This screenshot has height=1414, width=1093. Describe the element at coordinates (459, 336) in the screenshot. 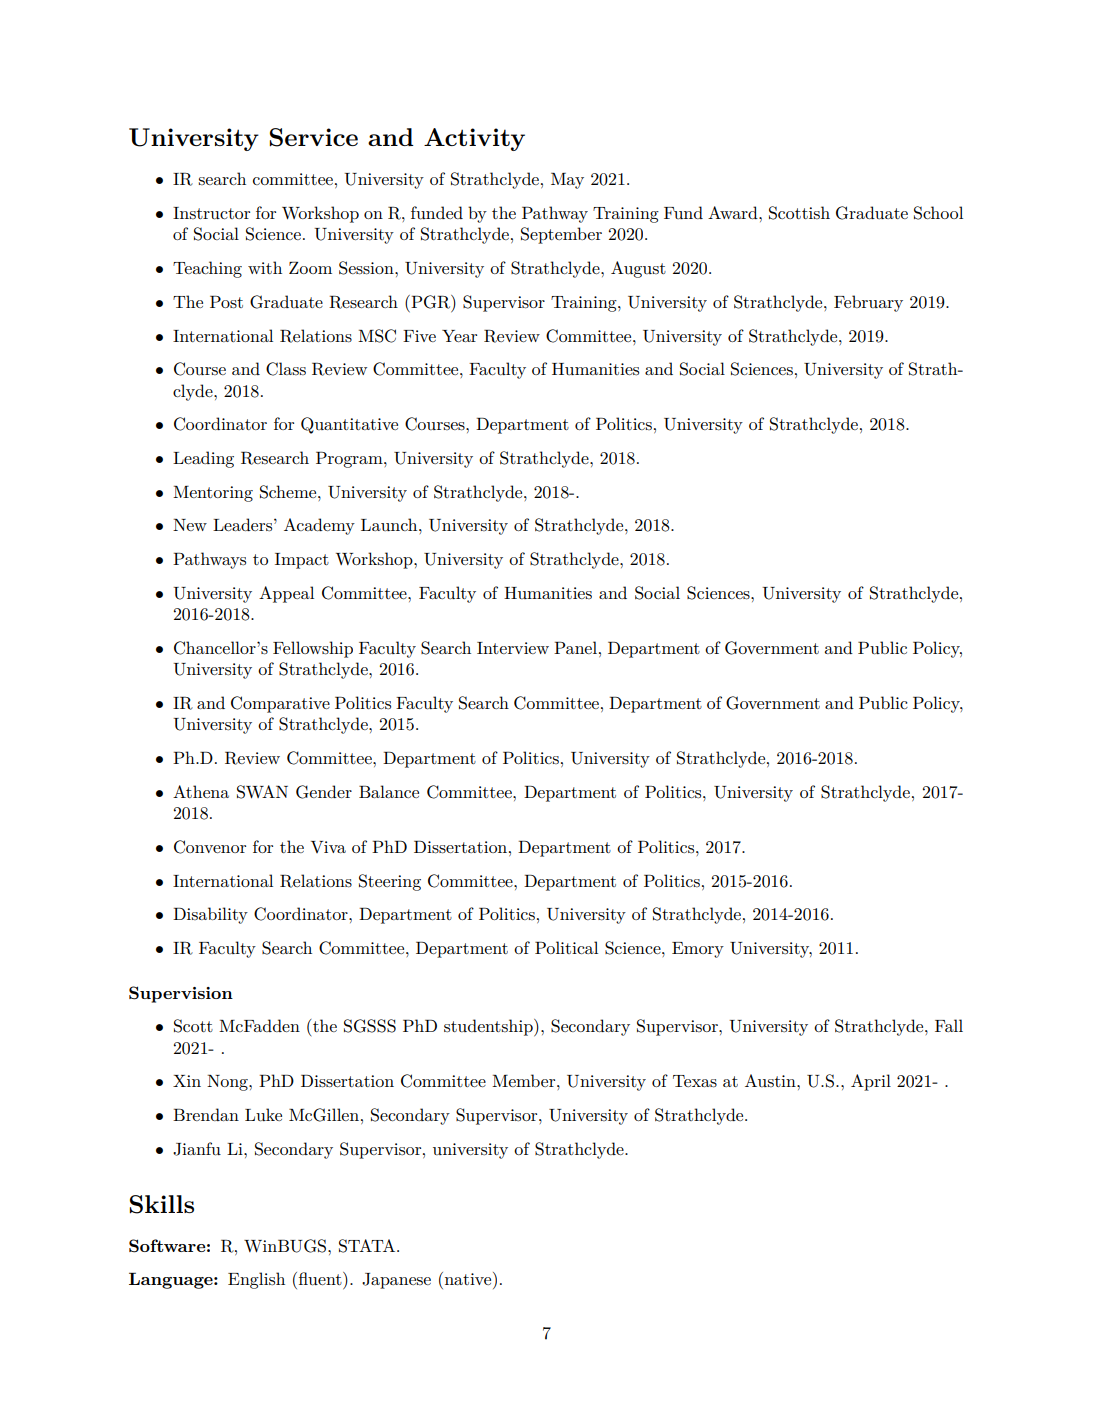

I see `Year` at that location.
